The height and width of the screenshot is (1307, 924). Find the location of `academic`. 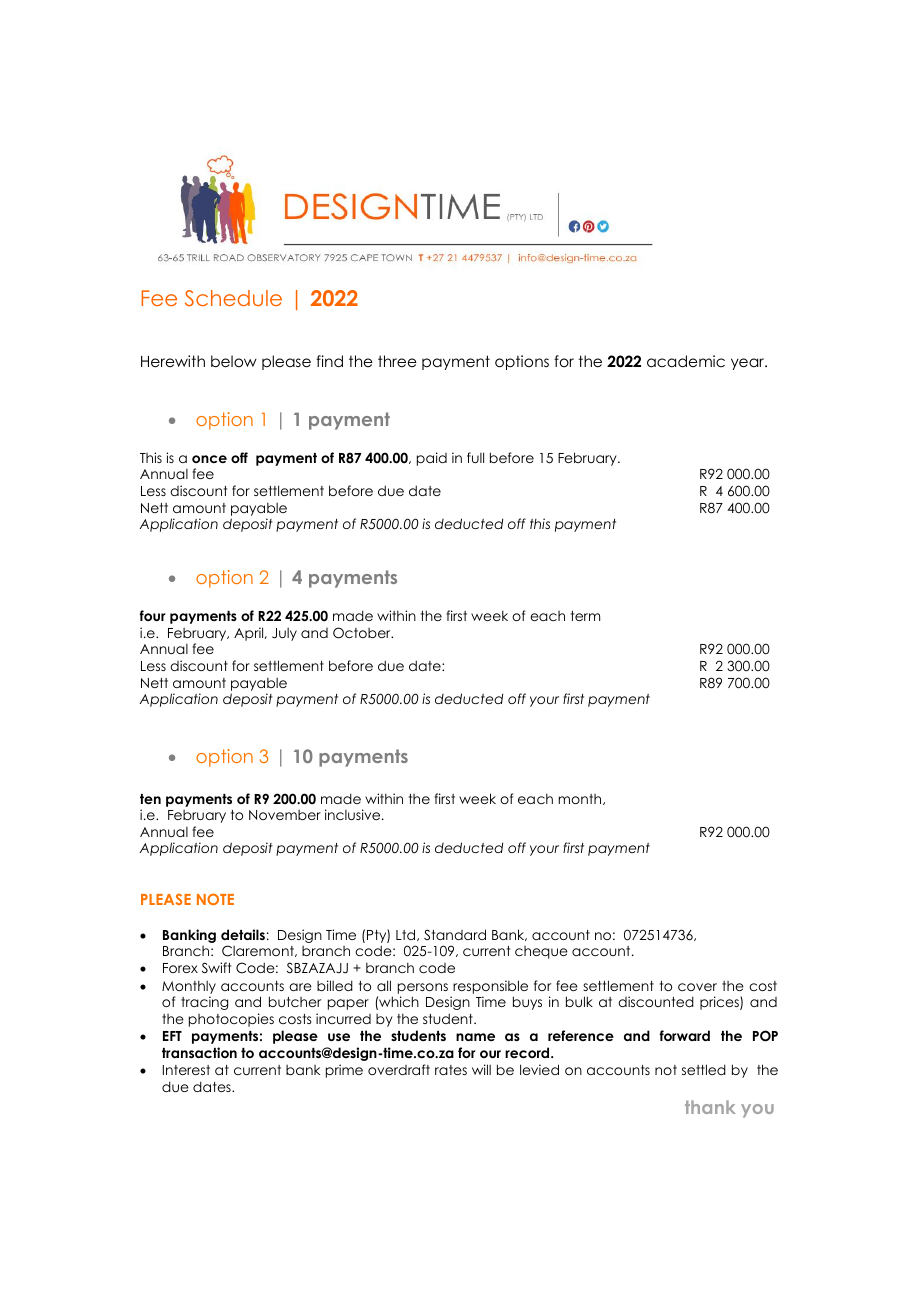

academic is located at coordinates (686, 361).
